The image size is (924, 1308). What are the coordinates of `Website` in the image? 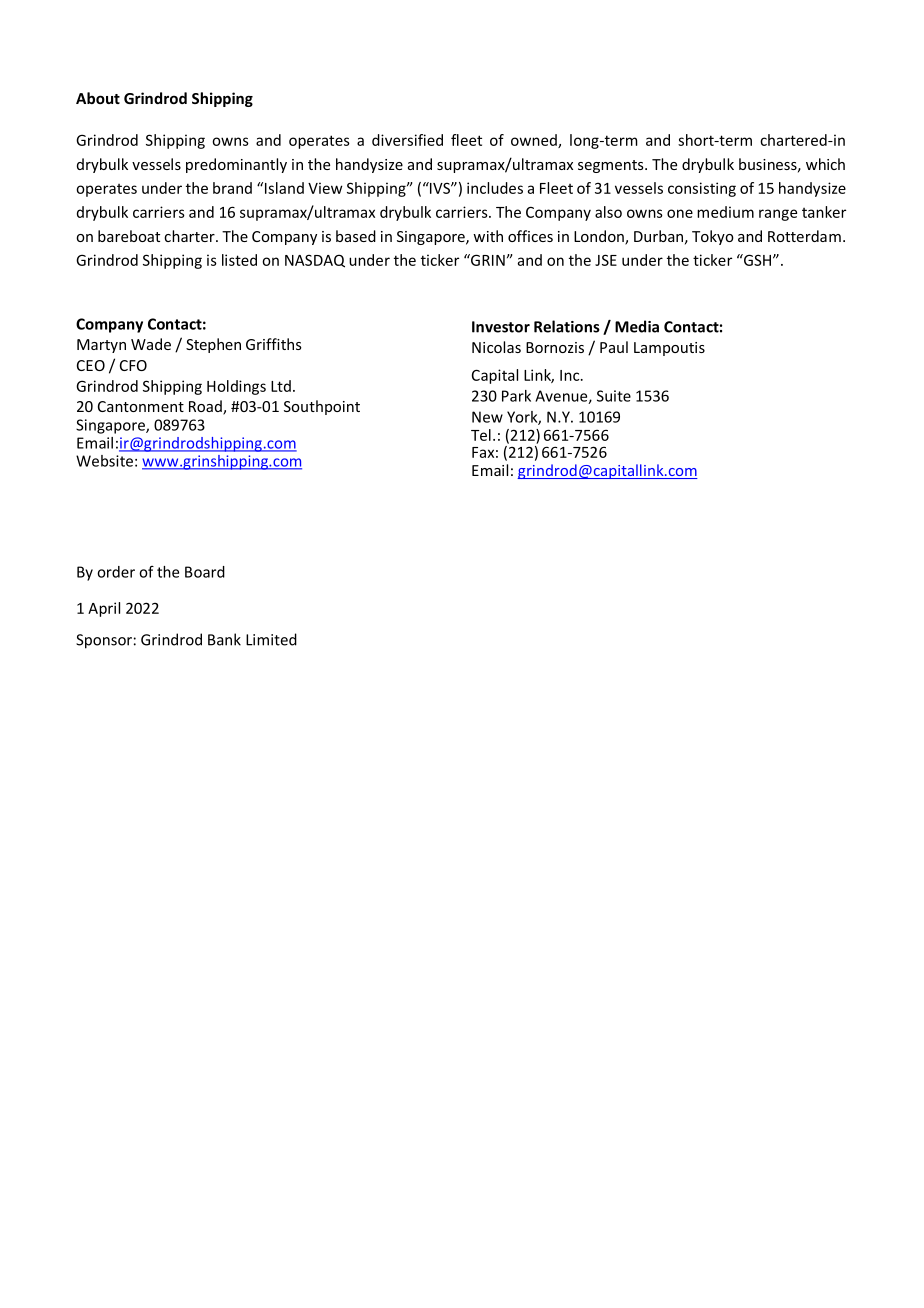 It's located at (104, 461).
